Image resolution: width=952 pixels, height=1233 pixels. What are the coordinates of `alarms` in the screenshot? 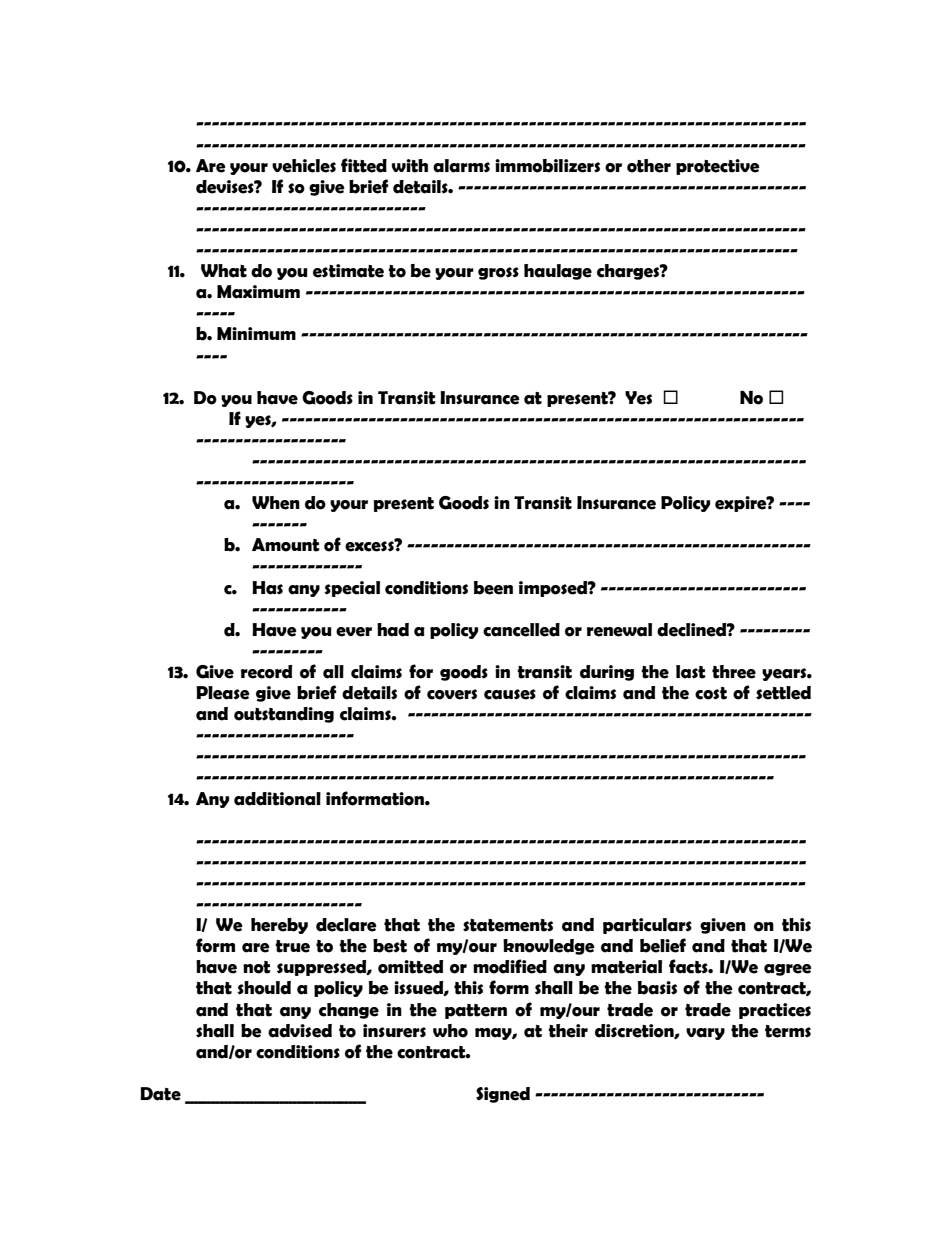 It's located at (461, 166).
